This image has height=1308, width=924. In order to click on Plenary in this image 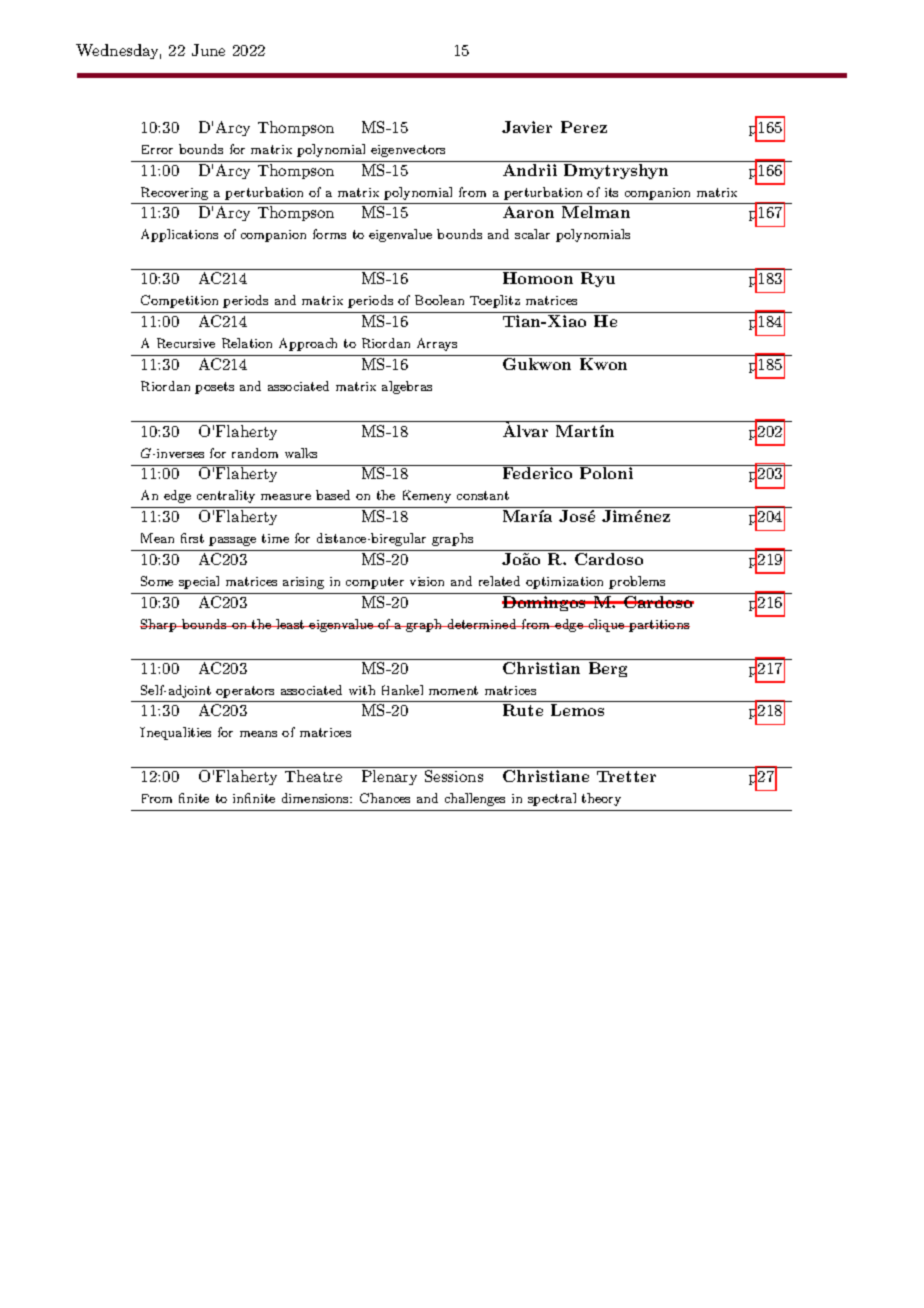, I will do `click(389, 777)`.
